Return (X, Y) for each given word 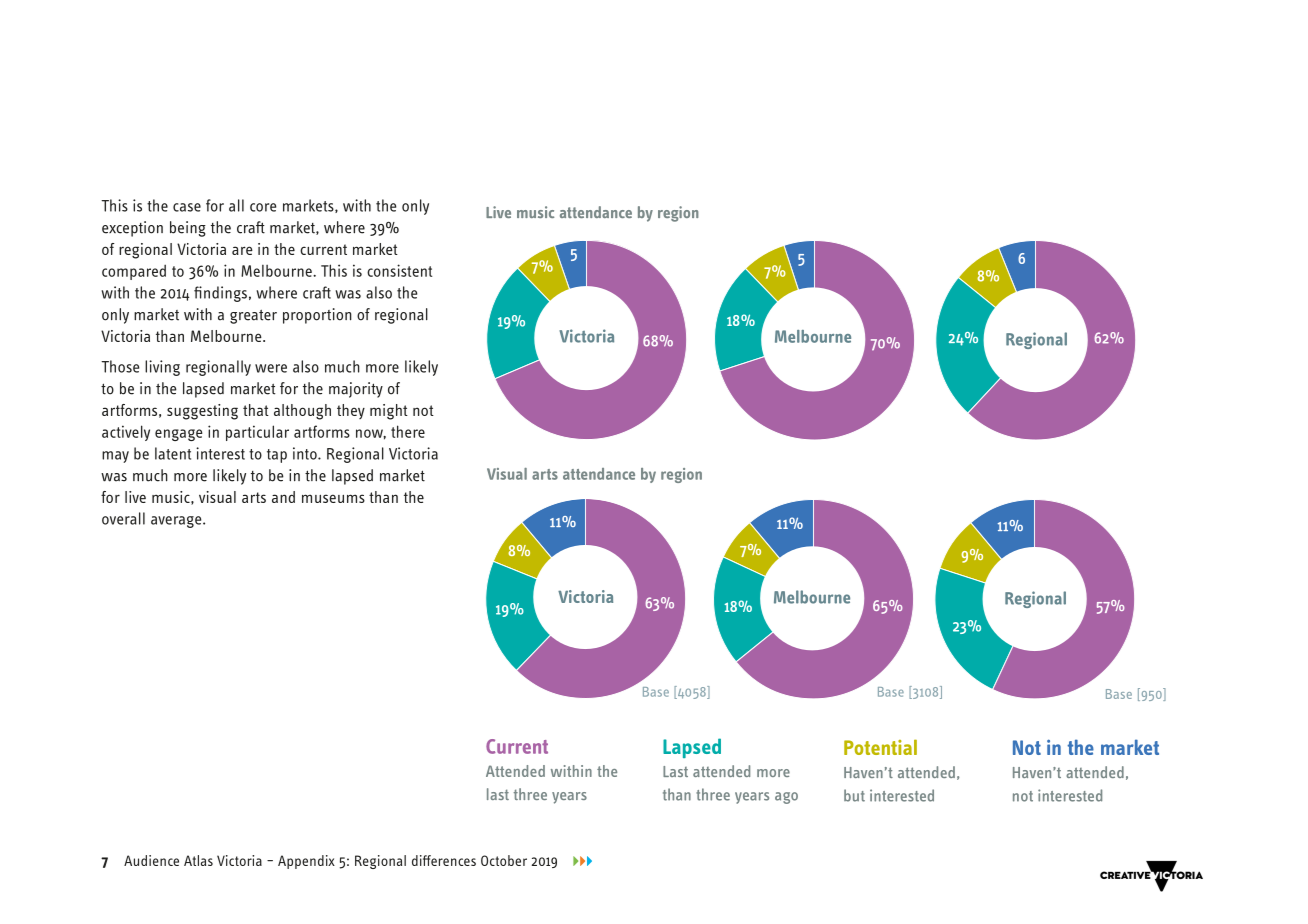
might (389, 412)
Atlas (198, 860)
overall (123, 518)
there (408, 431)
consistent (399, 270)
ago (786, 798)
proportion (317, 316)
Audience (151, 860)
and (283, 497)
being (188, 229)
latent (173, 453)
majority (356, 390)
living (162, 368)
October (504, 860)
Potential (880, 747)
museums (333, 498)
